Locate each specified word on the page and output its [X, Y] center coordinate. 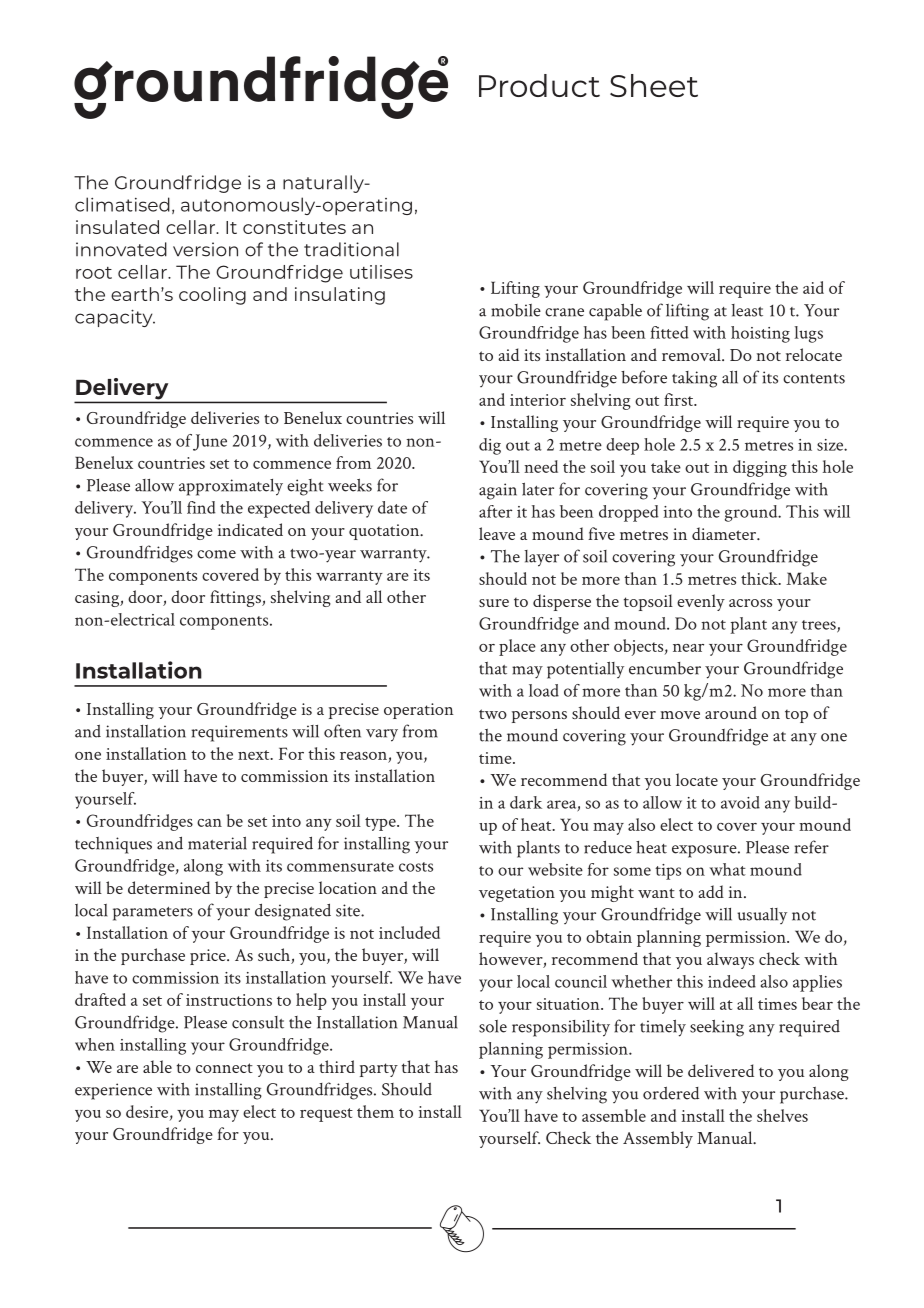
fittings [236, 598]
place [517, 647]
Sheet [654, 85]
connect [224, 1068]
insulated [117, 227]
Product [539, 85]
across [750, 603]
